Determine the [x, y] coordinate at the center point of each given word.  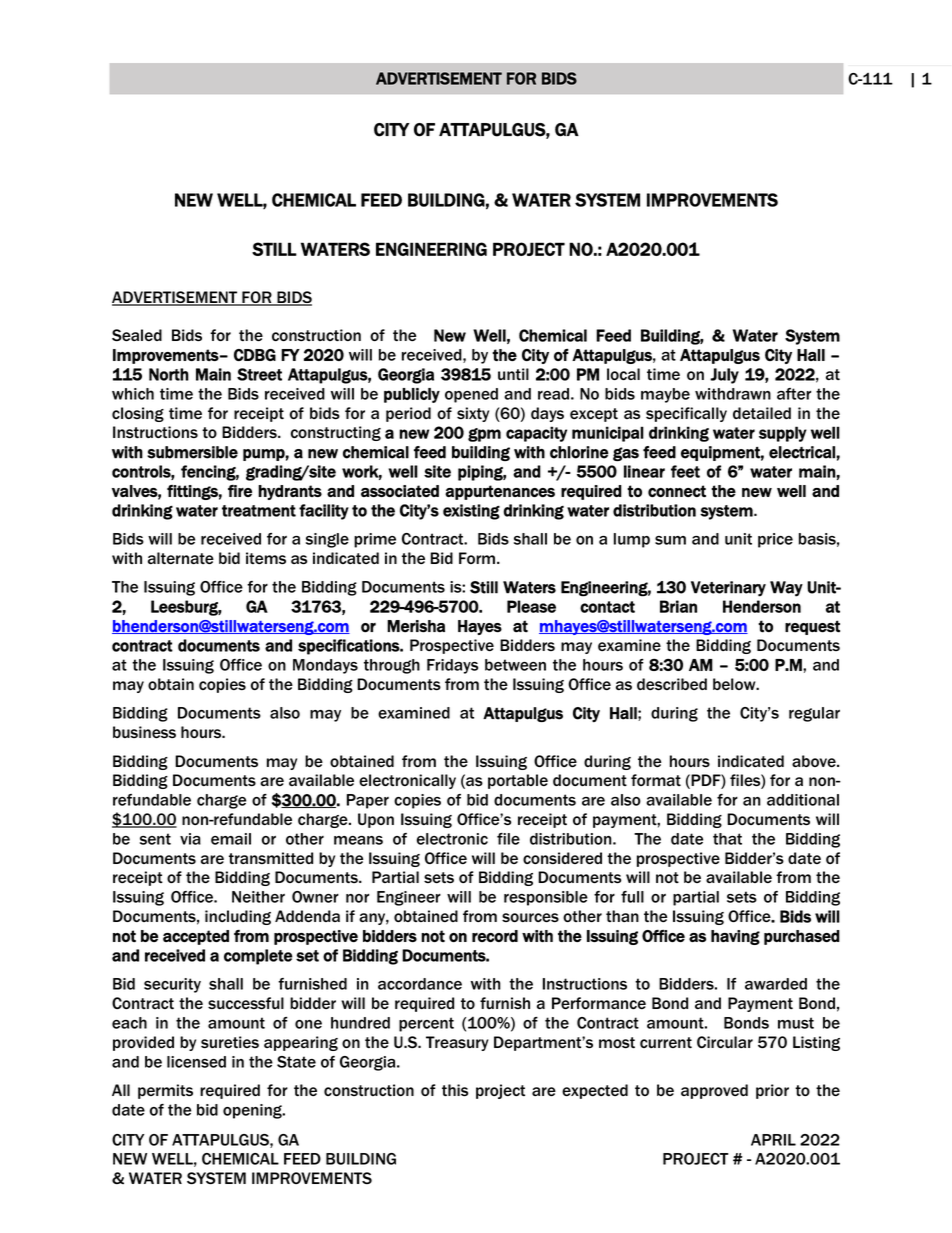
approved [714, 1091]
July [724, 376]
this [455, 1090]
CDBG [255, 355]
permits [165, 1091]
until [513, 374]
